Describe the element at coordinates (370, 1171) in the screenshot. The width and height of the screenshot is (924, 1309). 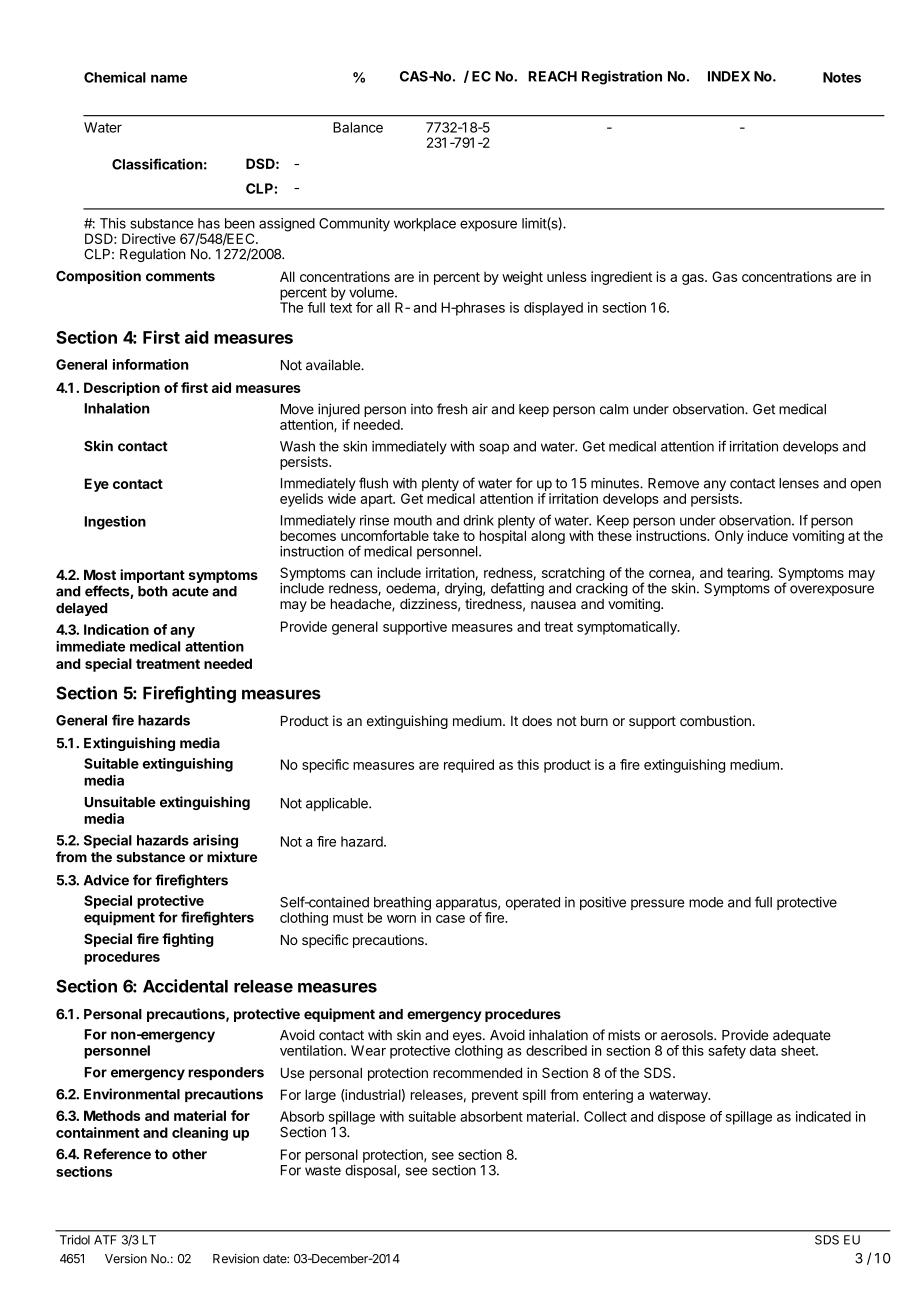
I see `disposal` at that location.
